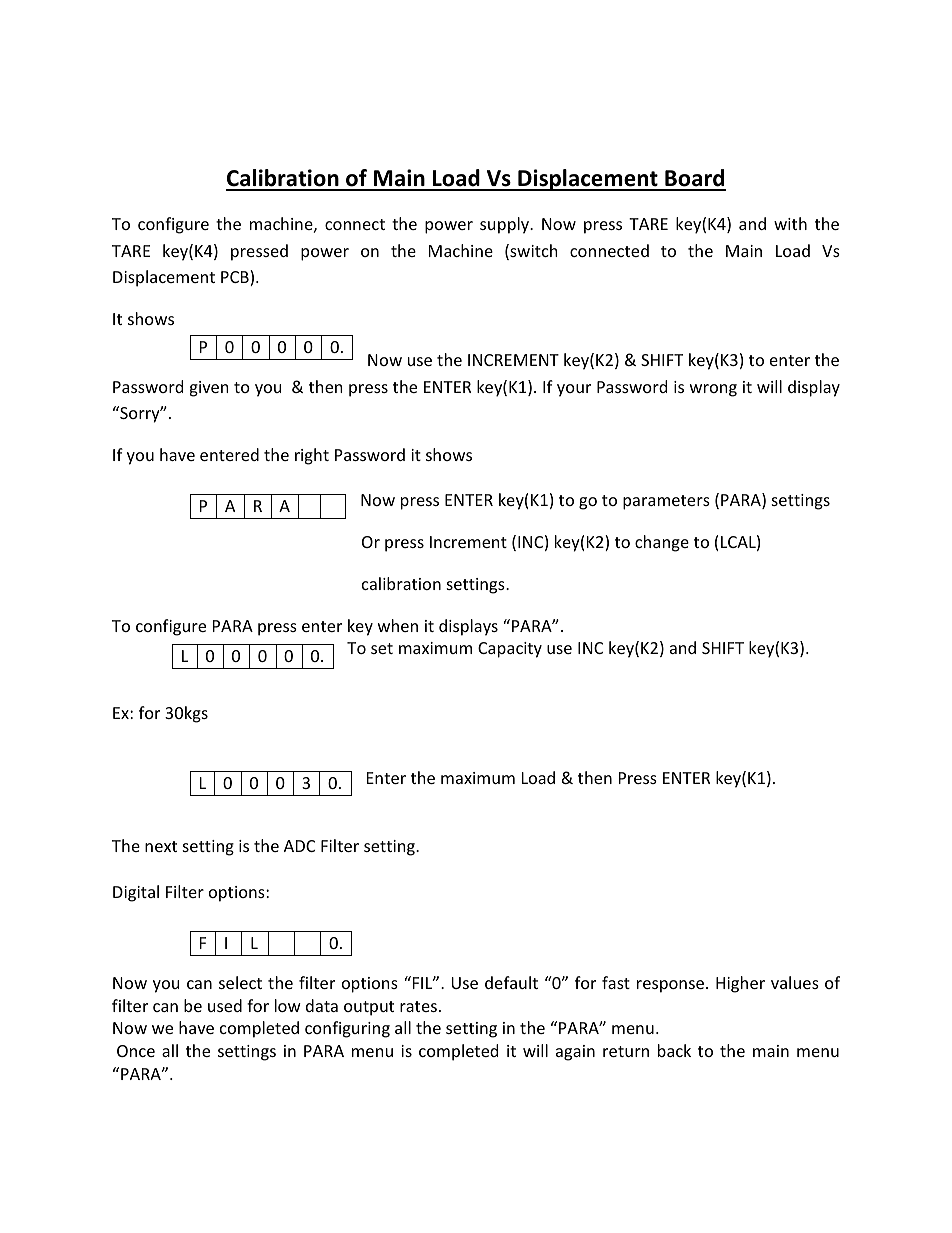 This image has width=952, height=1233. I want to click on next, so click(161, 846).
